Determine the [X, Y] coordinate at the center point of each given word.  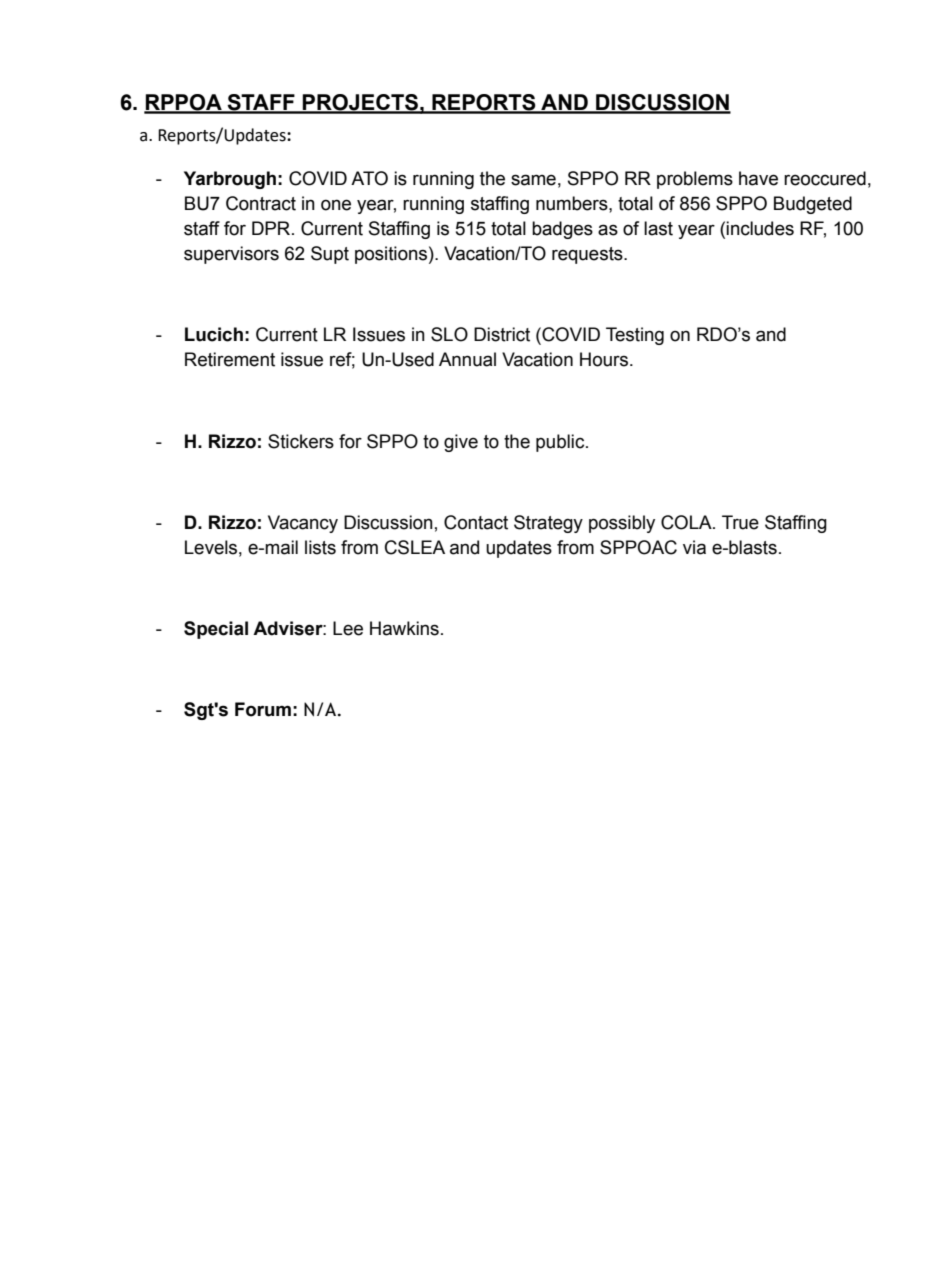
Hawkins [404, 628]
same [533, 180]
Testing [635, 336]
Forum [263, 709]
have [758, 178]
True [740, 522]
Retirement [230, 359]
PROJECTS [360, 103]
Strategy [548, 524]
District [502, 334]
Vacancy [303, 524]
